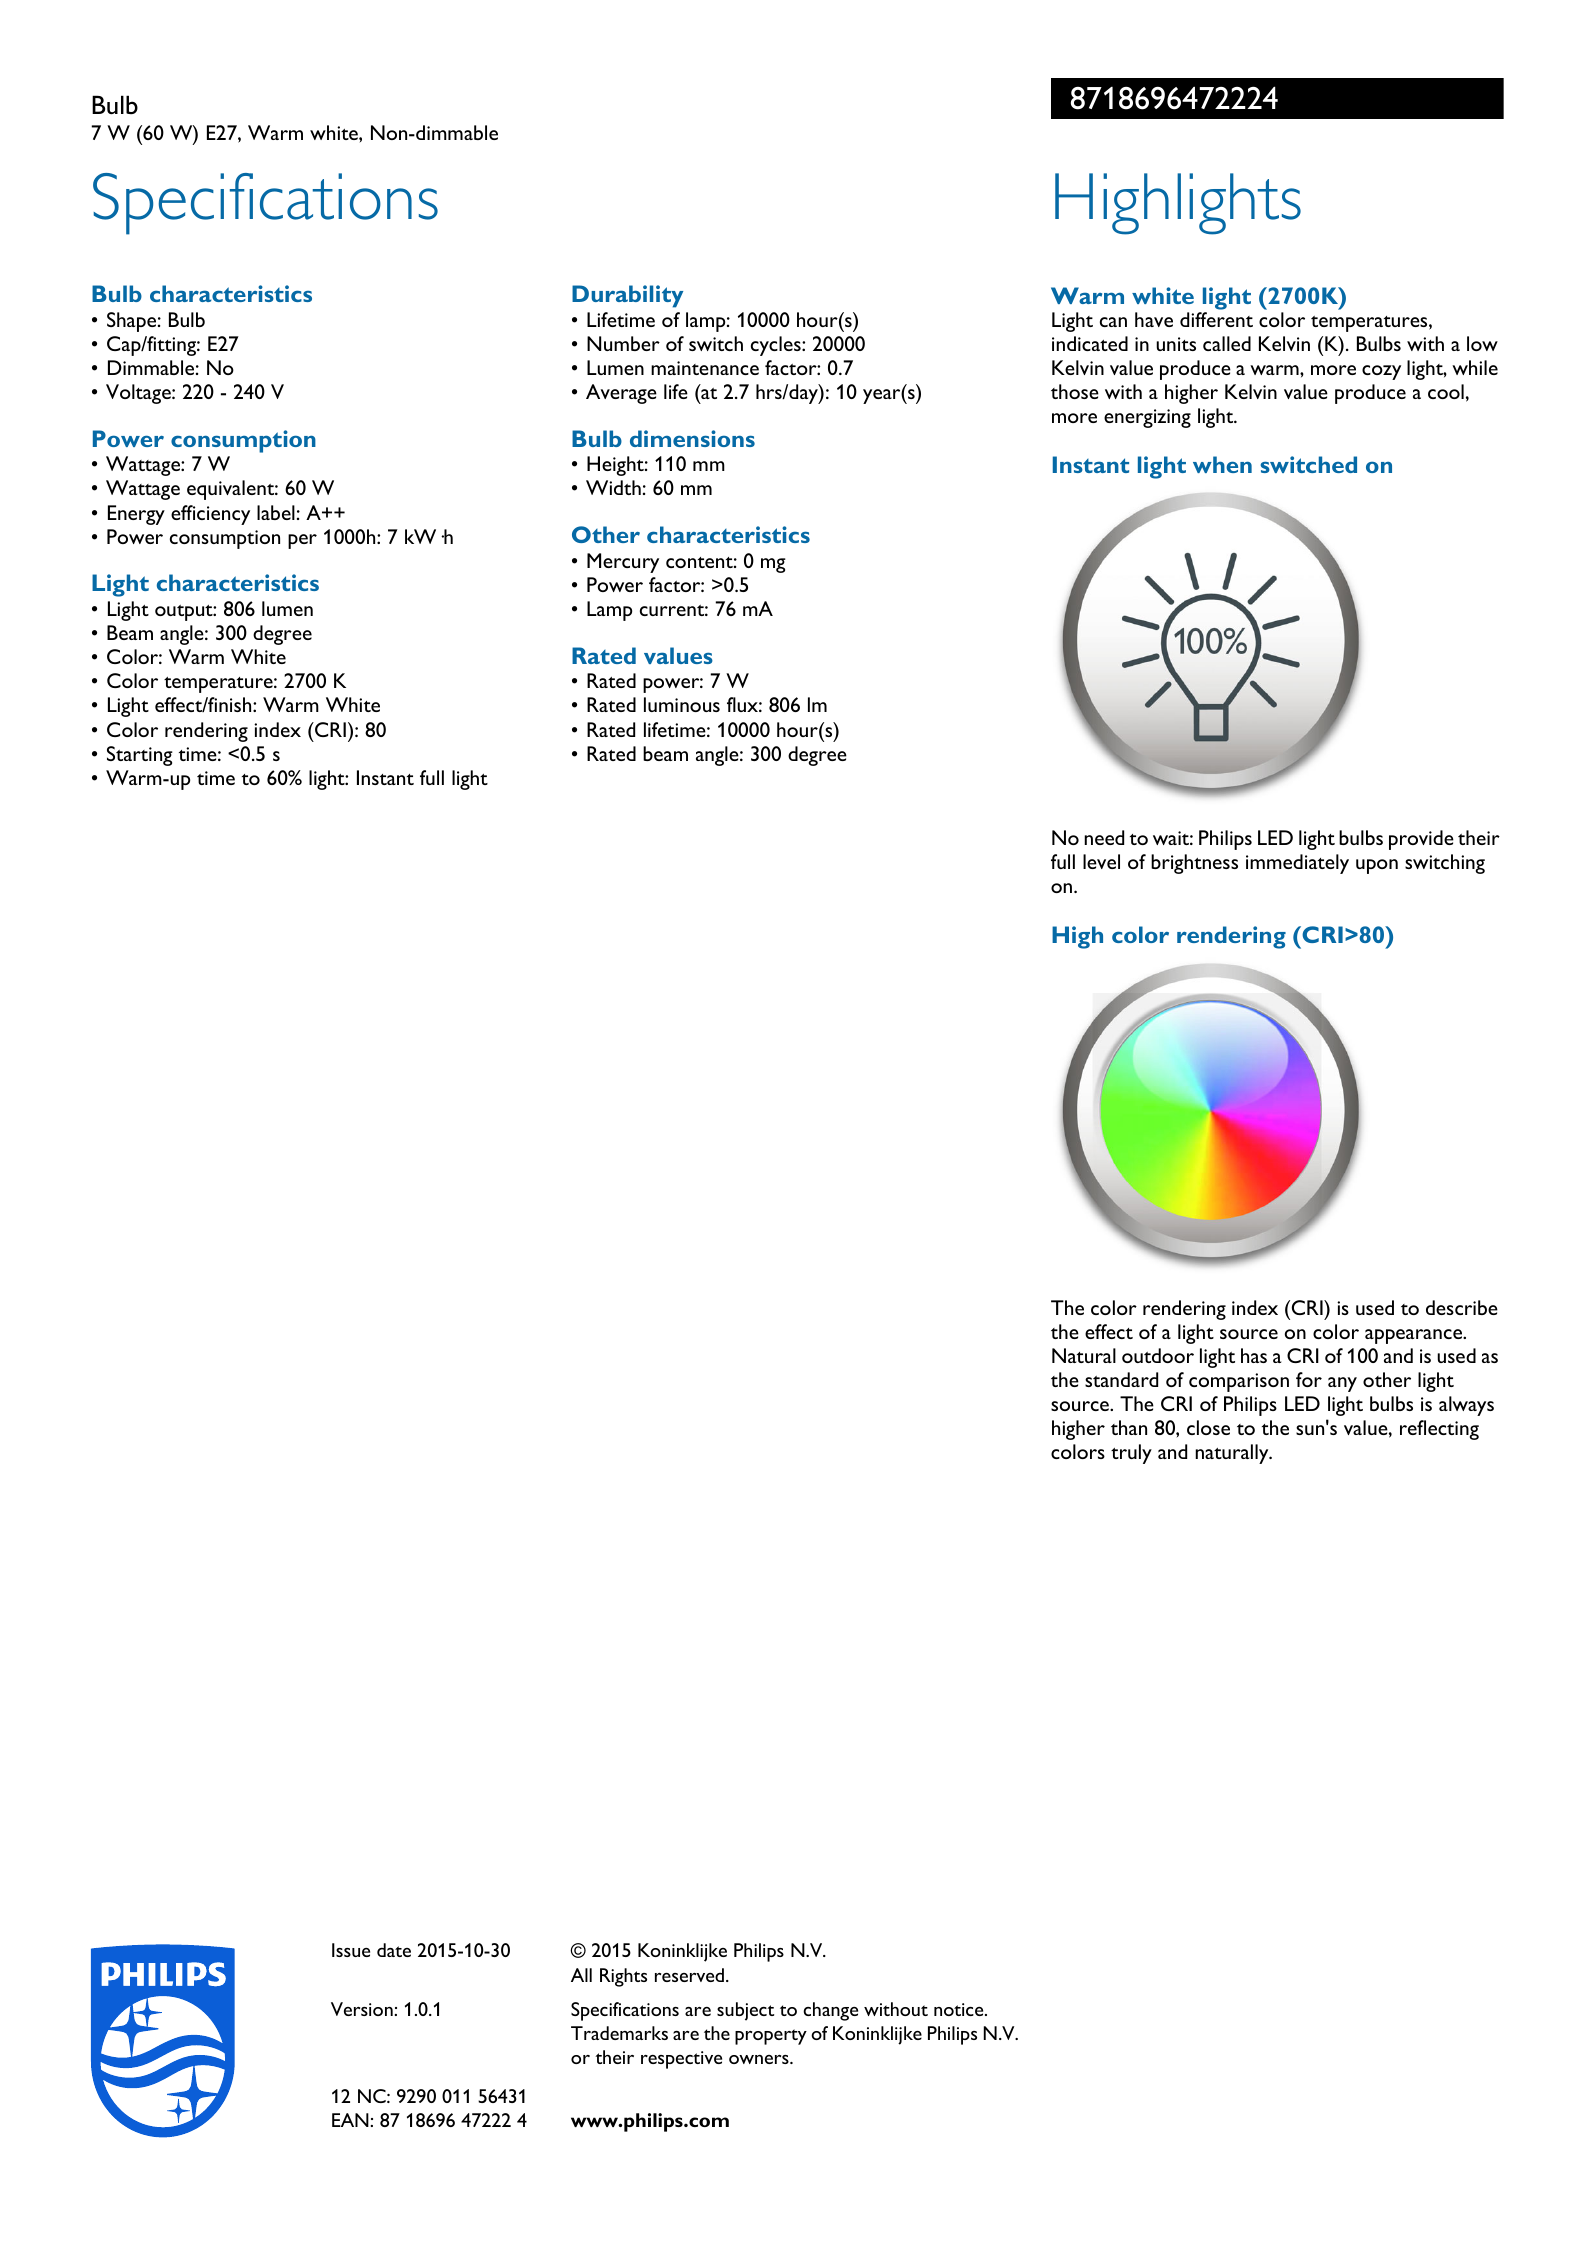 Image resolution: width=1594 pixels, height=2256 pixels. I want to click on Voltage, so click(139, 394).
